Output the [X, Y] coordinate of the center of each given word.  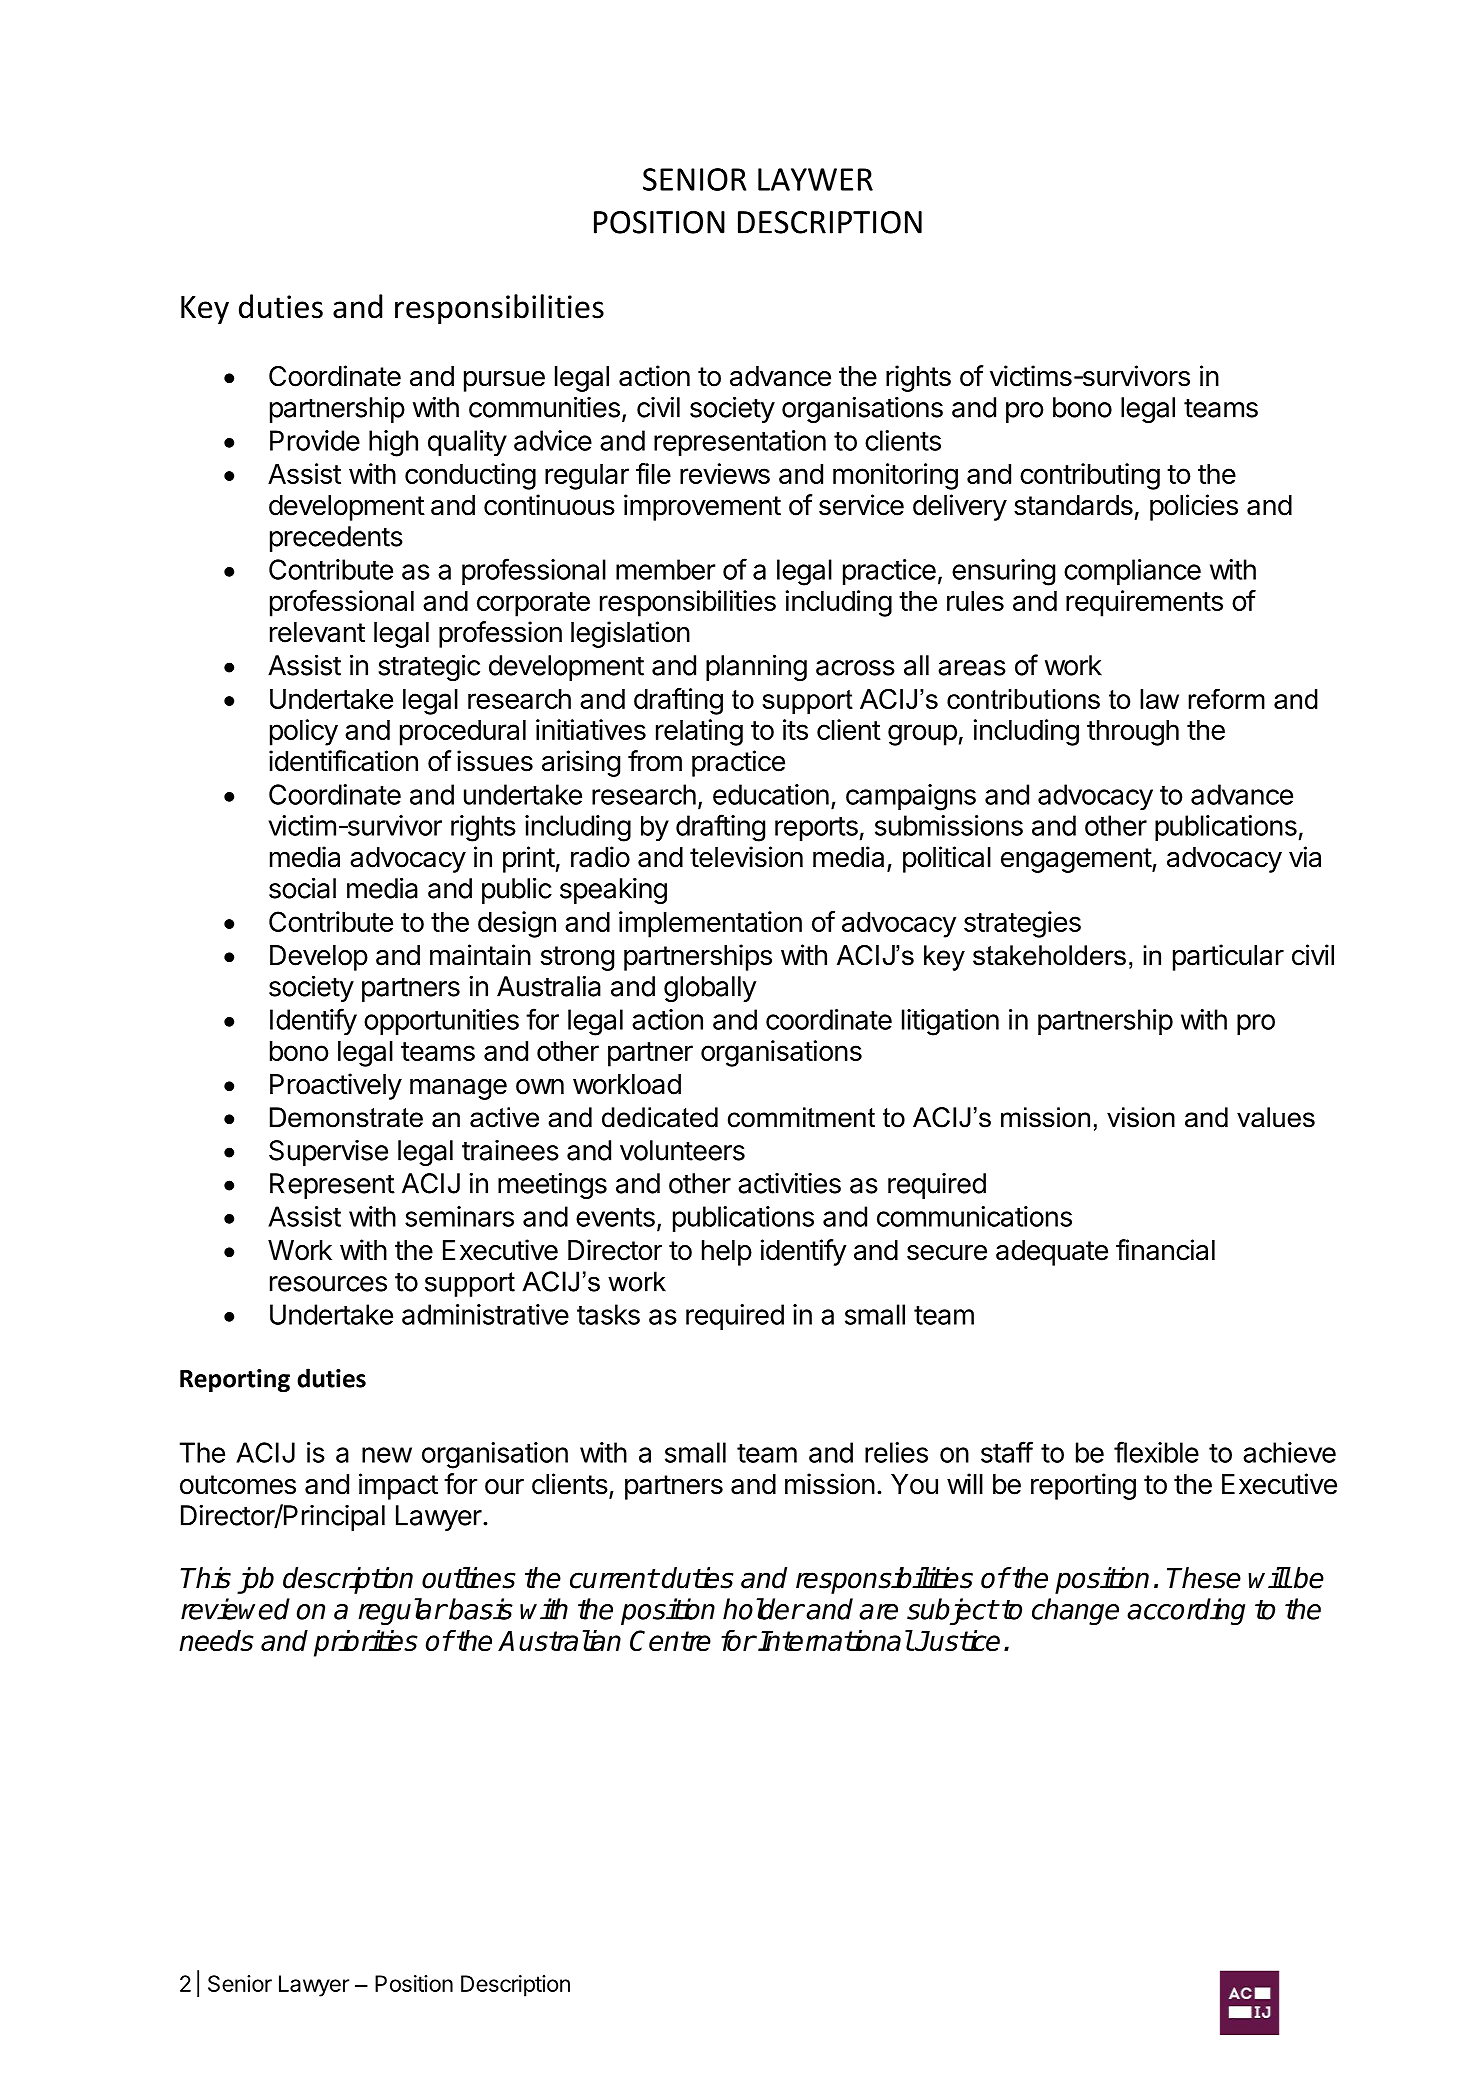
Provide [315, 440]
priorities [366, 1643]
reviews [725, 473]
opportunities [441, 1022]
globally [710, 989]
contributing [1090, 476]
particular [1228, 957]
